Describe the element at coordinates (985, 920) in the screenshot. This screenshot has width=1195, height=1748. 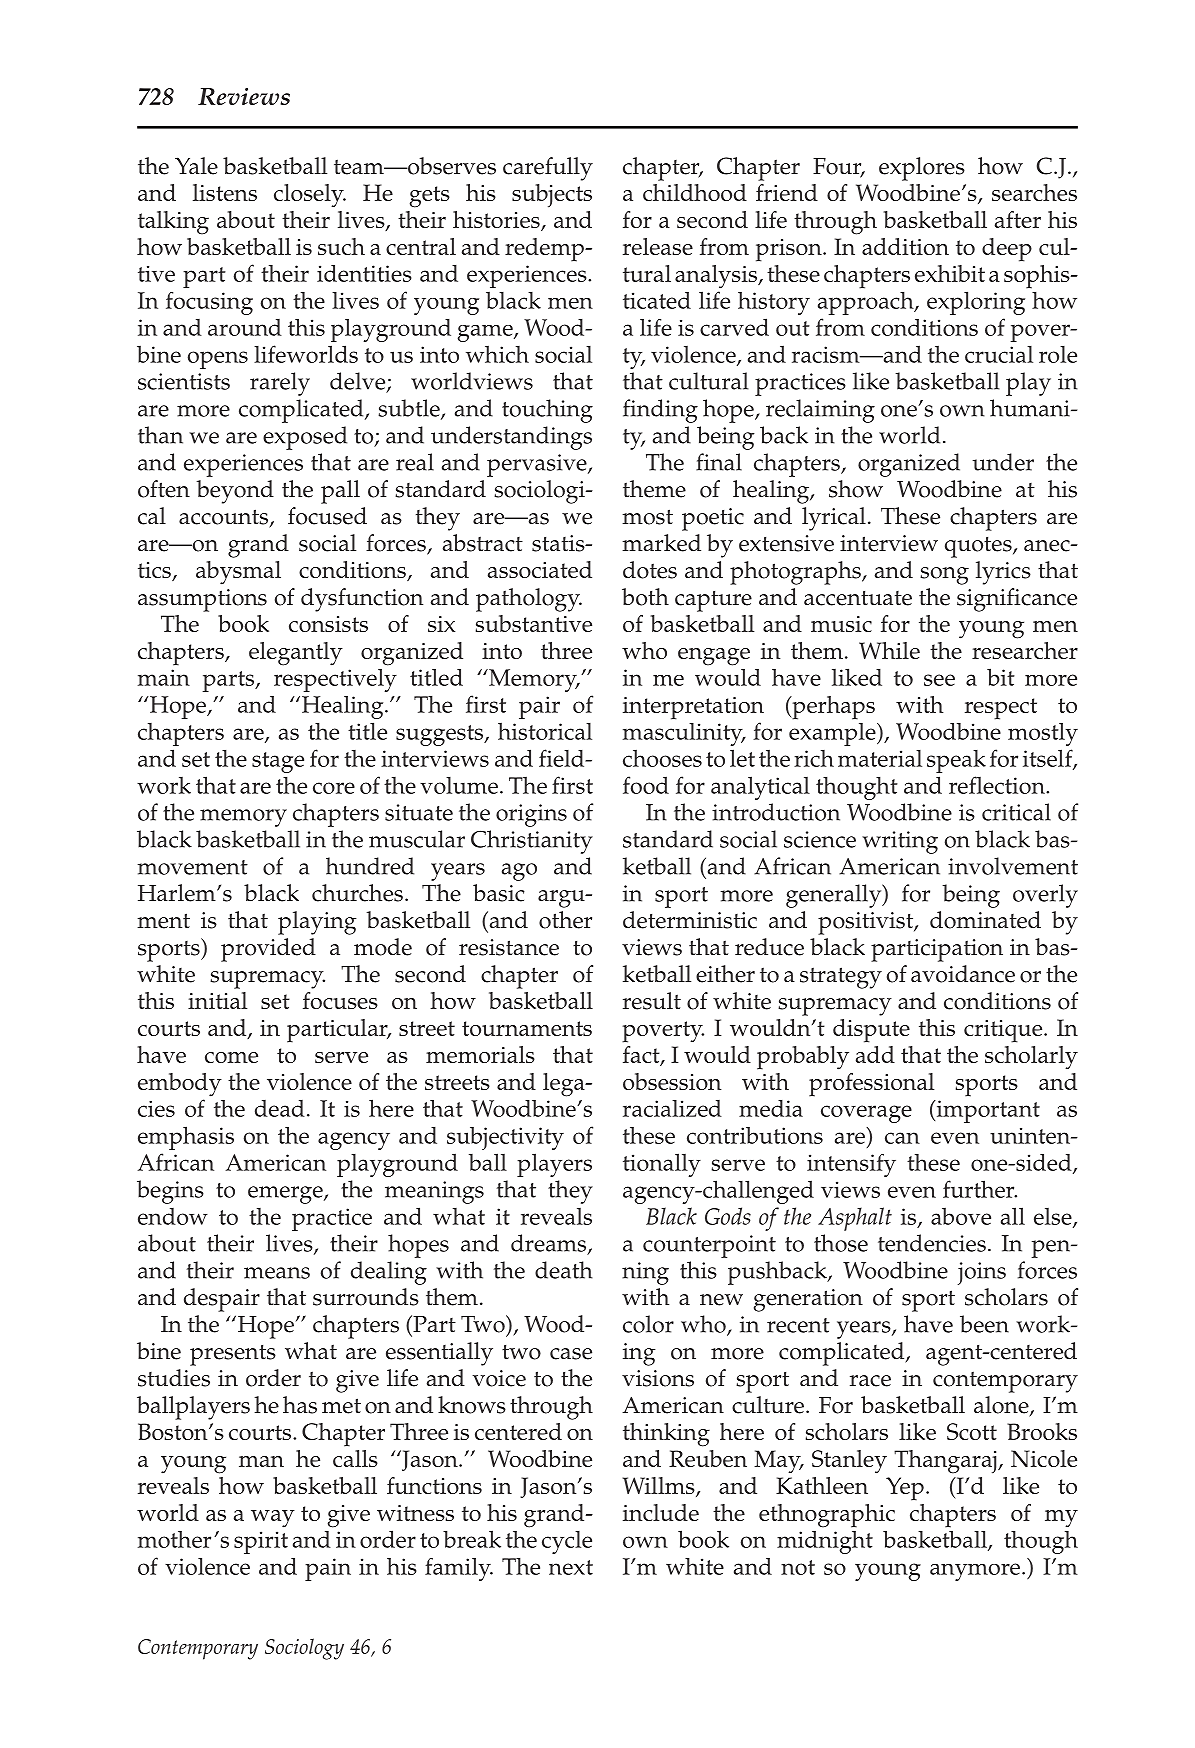
I see `dominated` at that location.
